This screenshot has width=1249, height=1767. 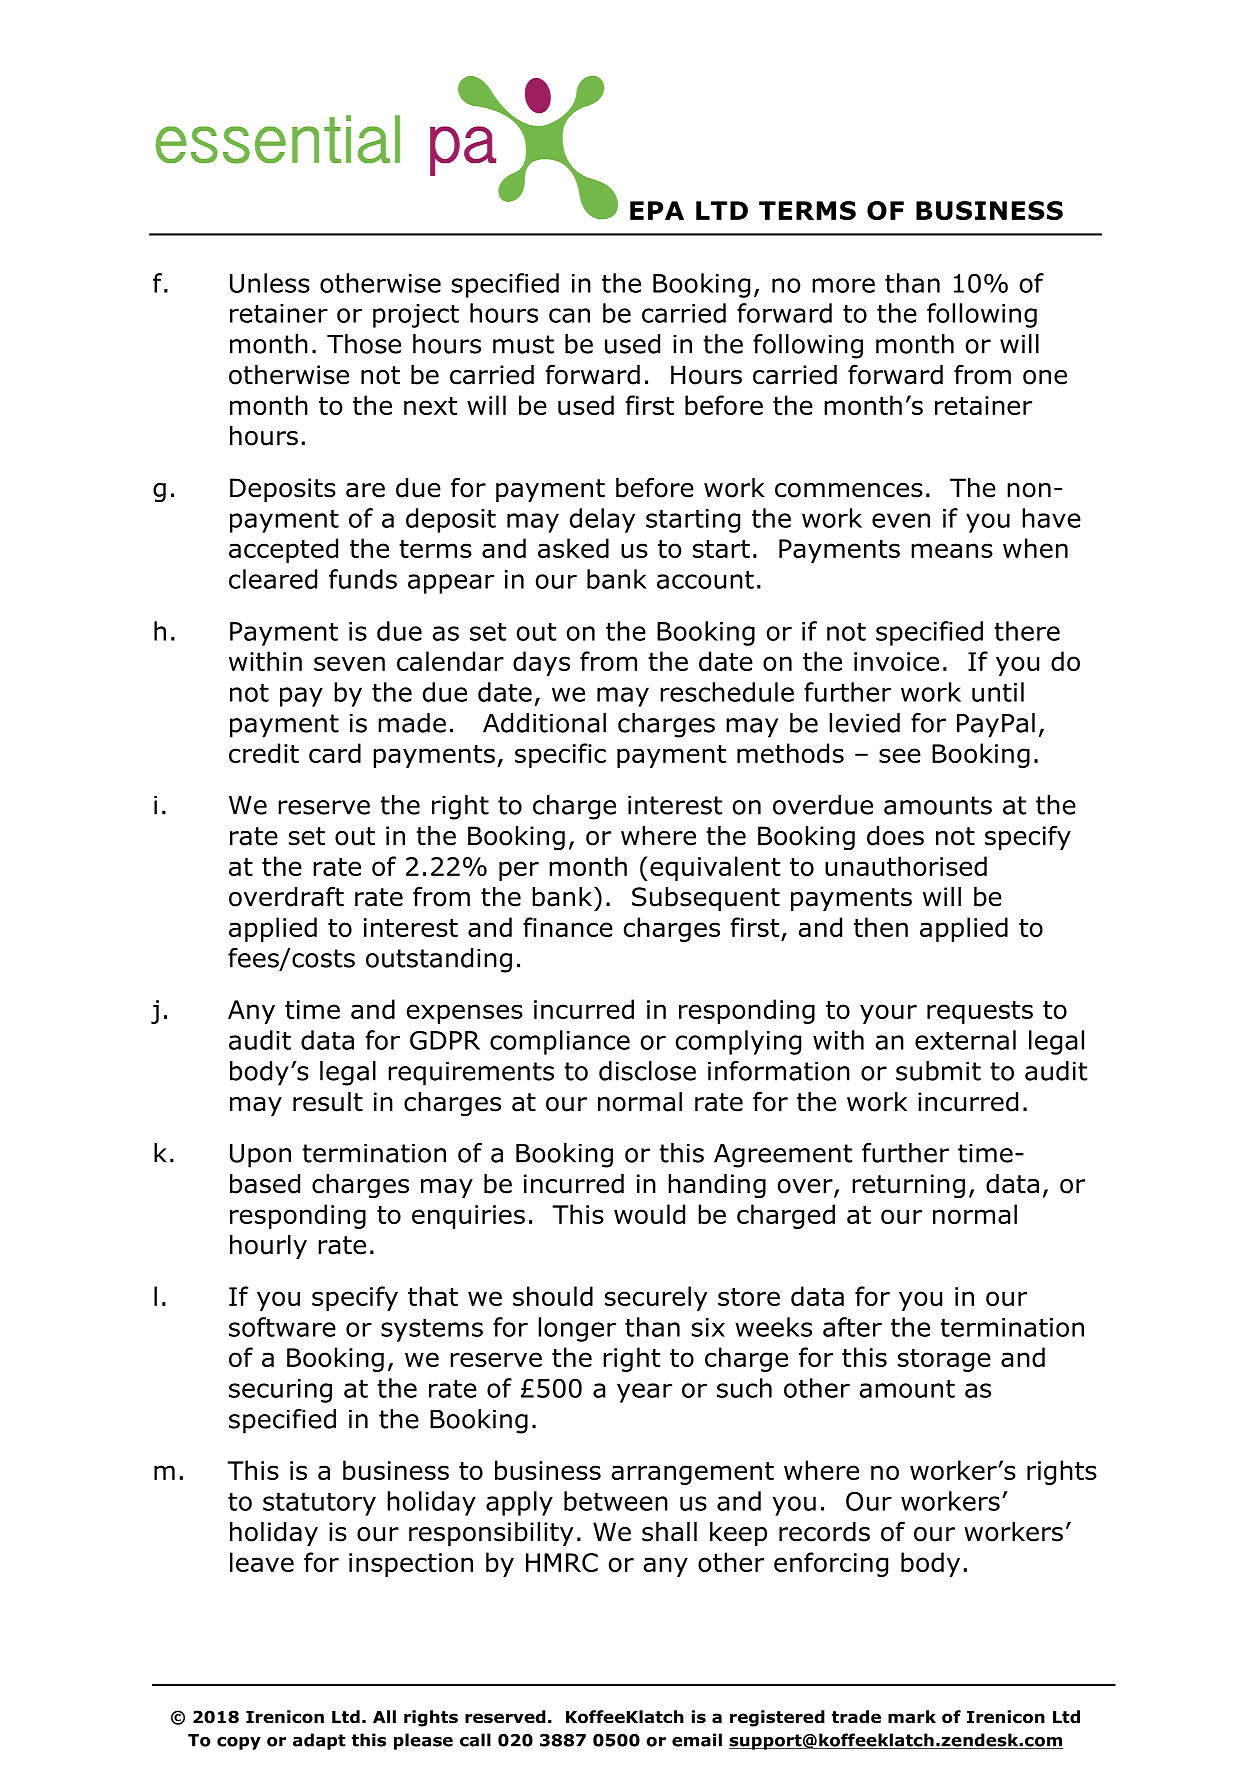 I want to click on adapt, so click(x=319, y=1741).
